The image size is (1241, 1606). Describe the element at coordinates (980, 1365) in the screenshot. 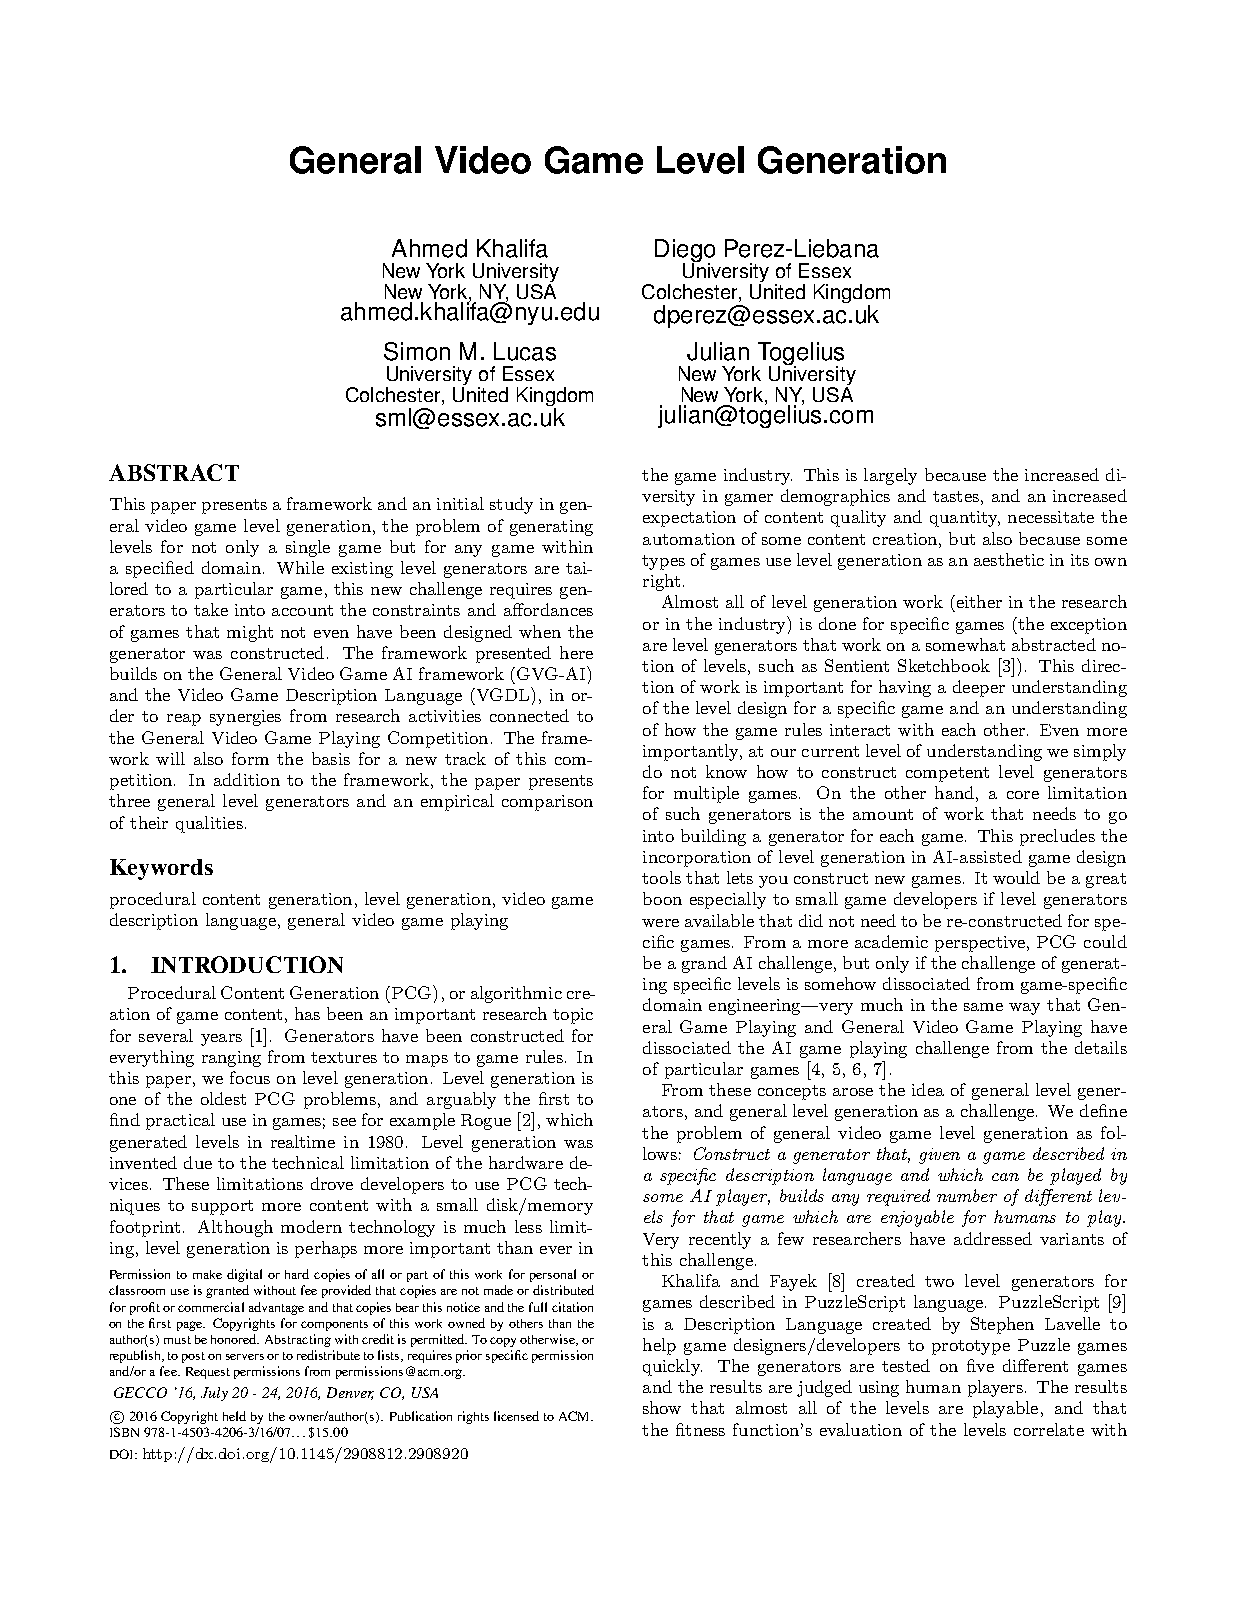

I see `five` at that location.
